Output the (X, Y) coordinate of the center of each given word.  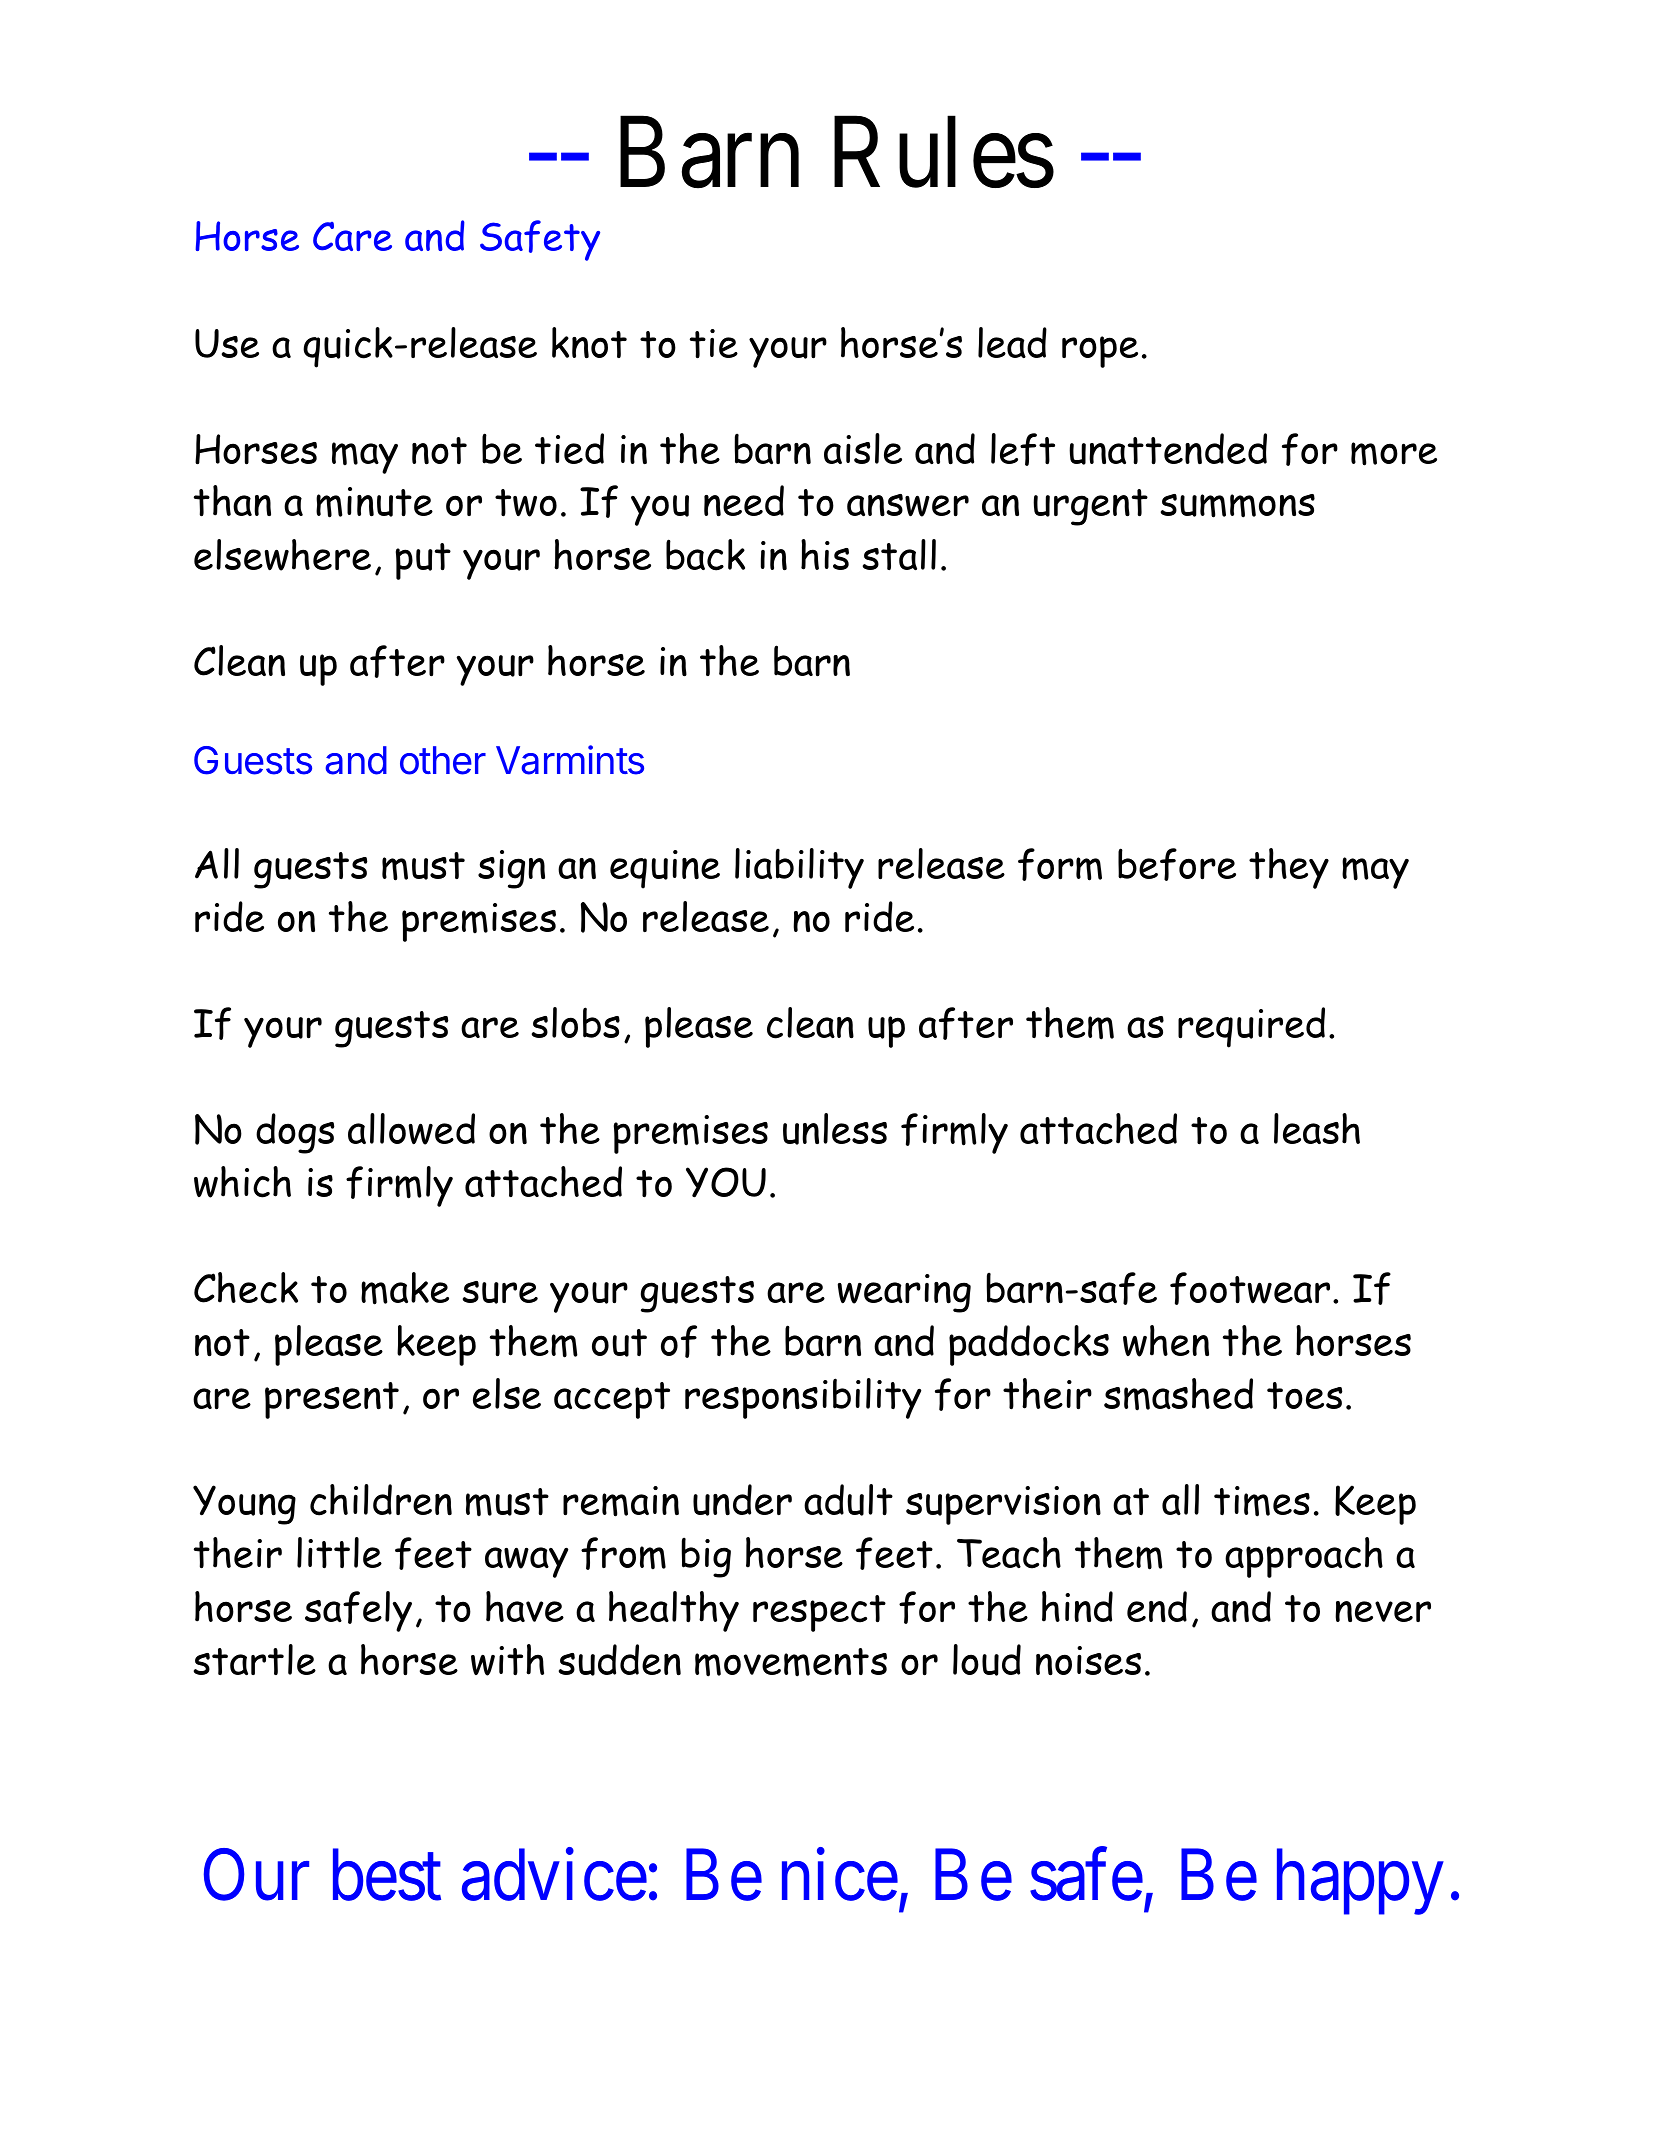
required (1251, 1027)
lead (1012, 342)
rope (1100, 352)
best (387, 1875)
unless (835, 1129)
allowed (411, 1129)
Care (352, 236)
